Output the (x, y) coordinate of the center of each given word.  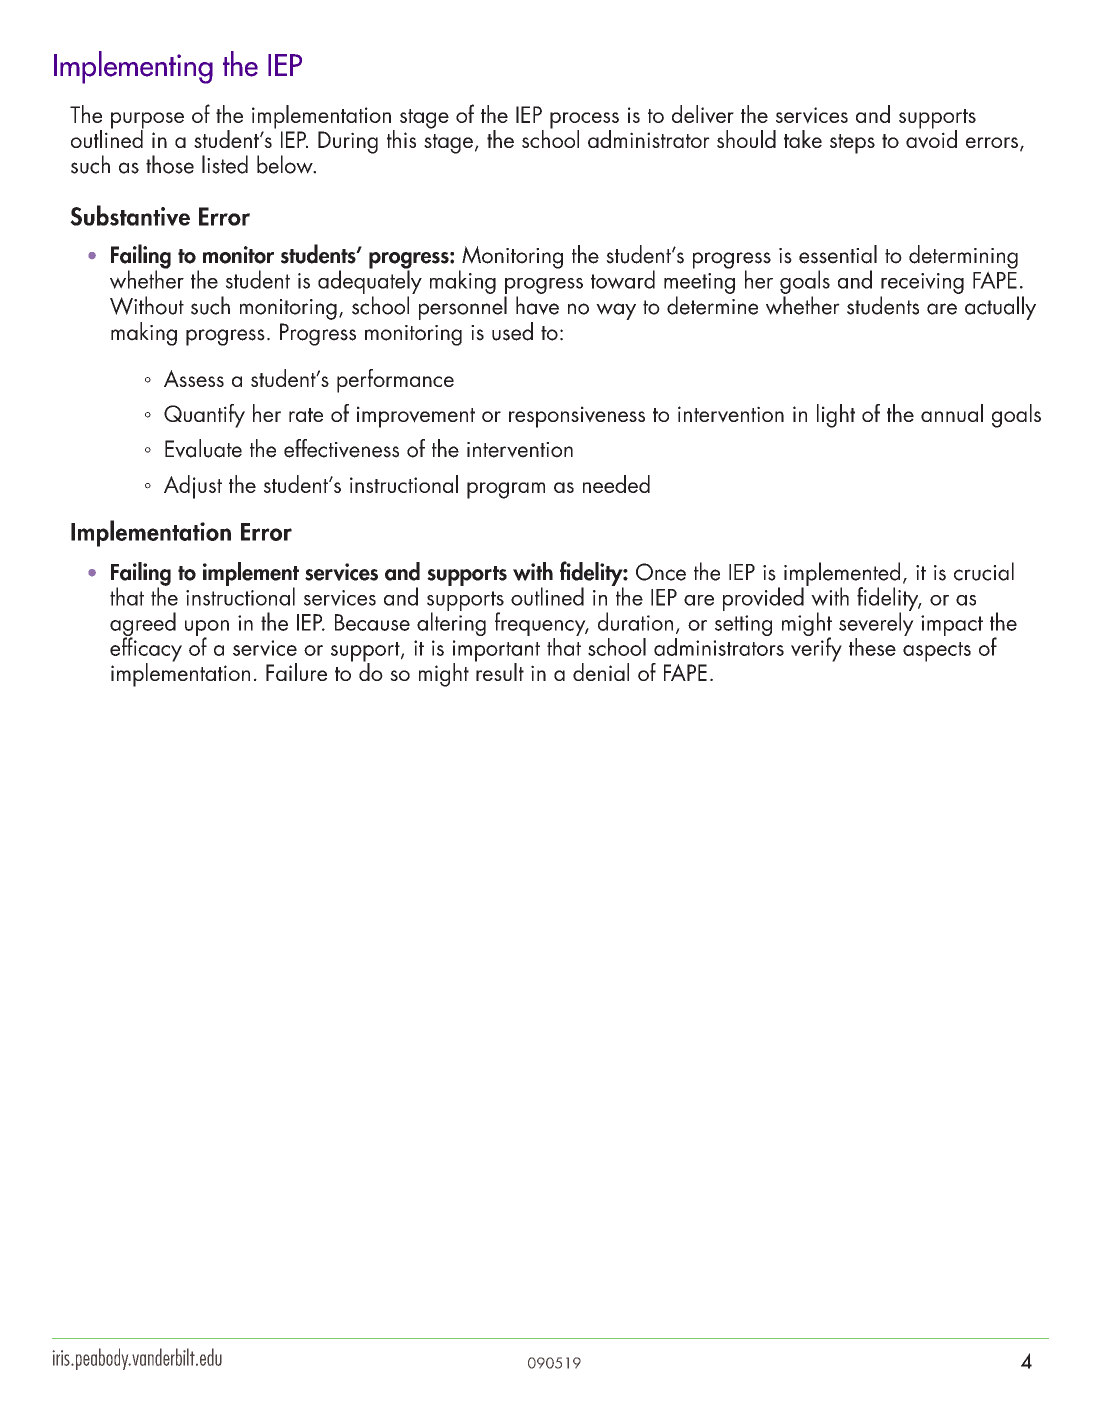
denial (601, 672)
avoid (931, 138)
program (506, 490)
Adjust (193, 487)
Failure (296, 672)
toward (623, 279)
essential (838, 254)
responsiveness (577, 417)
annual (952, 413)
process (584, 121)
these (872, 647)
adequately (370, 281)
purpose (147, 121)
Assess (194, 378)
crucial (984, 571)
